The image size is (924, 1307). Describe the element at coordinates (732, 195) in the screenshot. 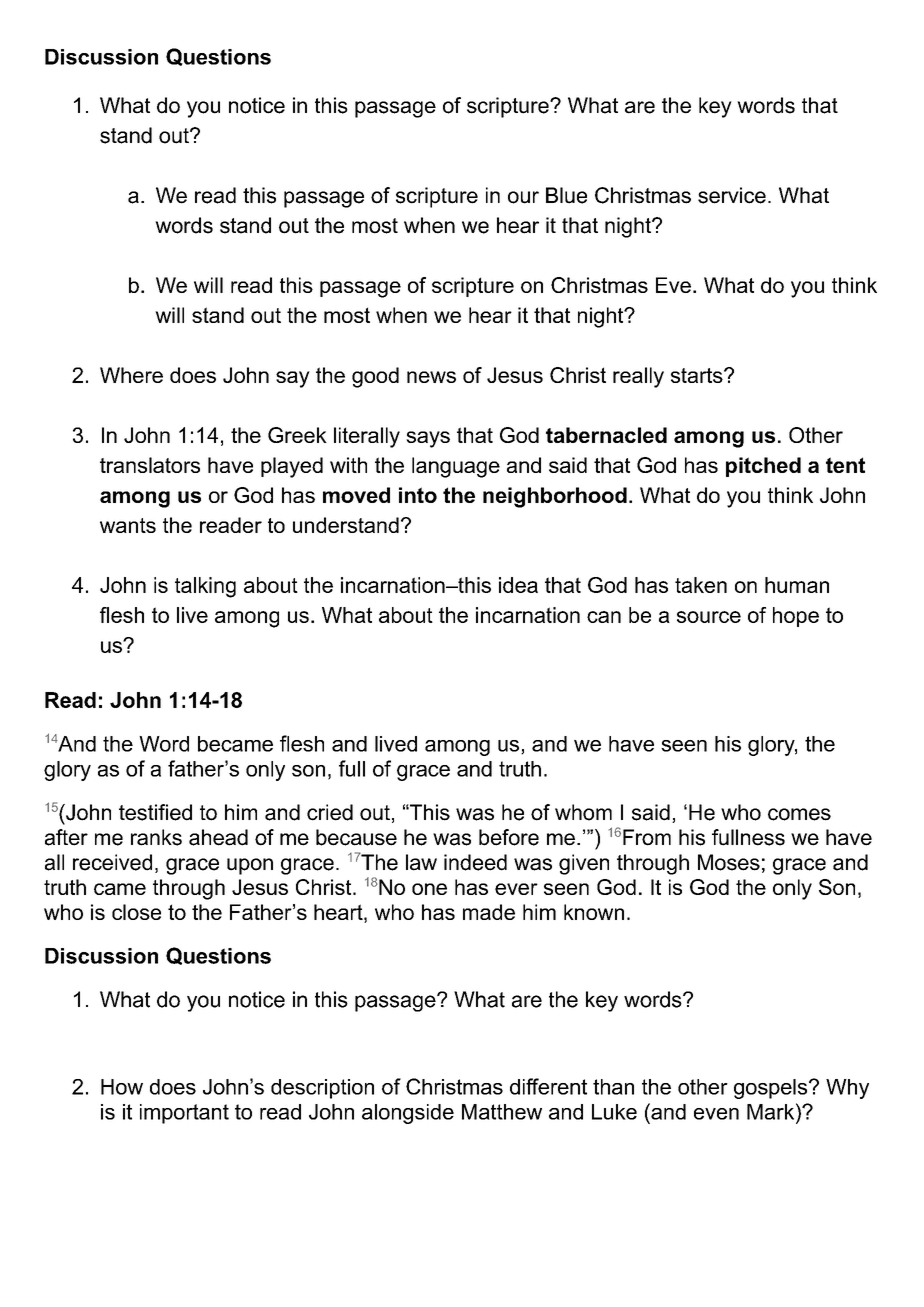

I see `service` at that location.
